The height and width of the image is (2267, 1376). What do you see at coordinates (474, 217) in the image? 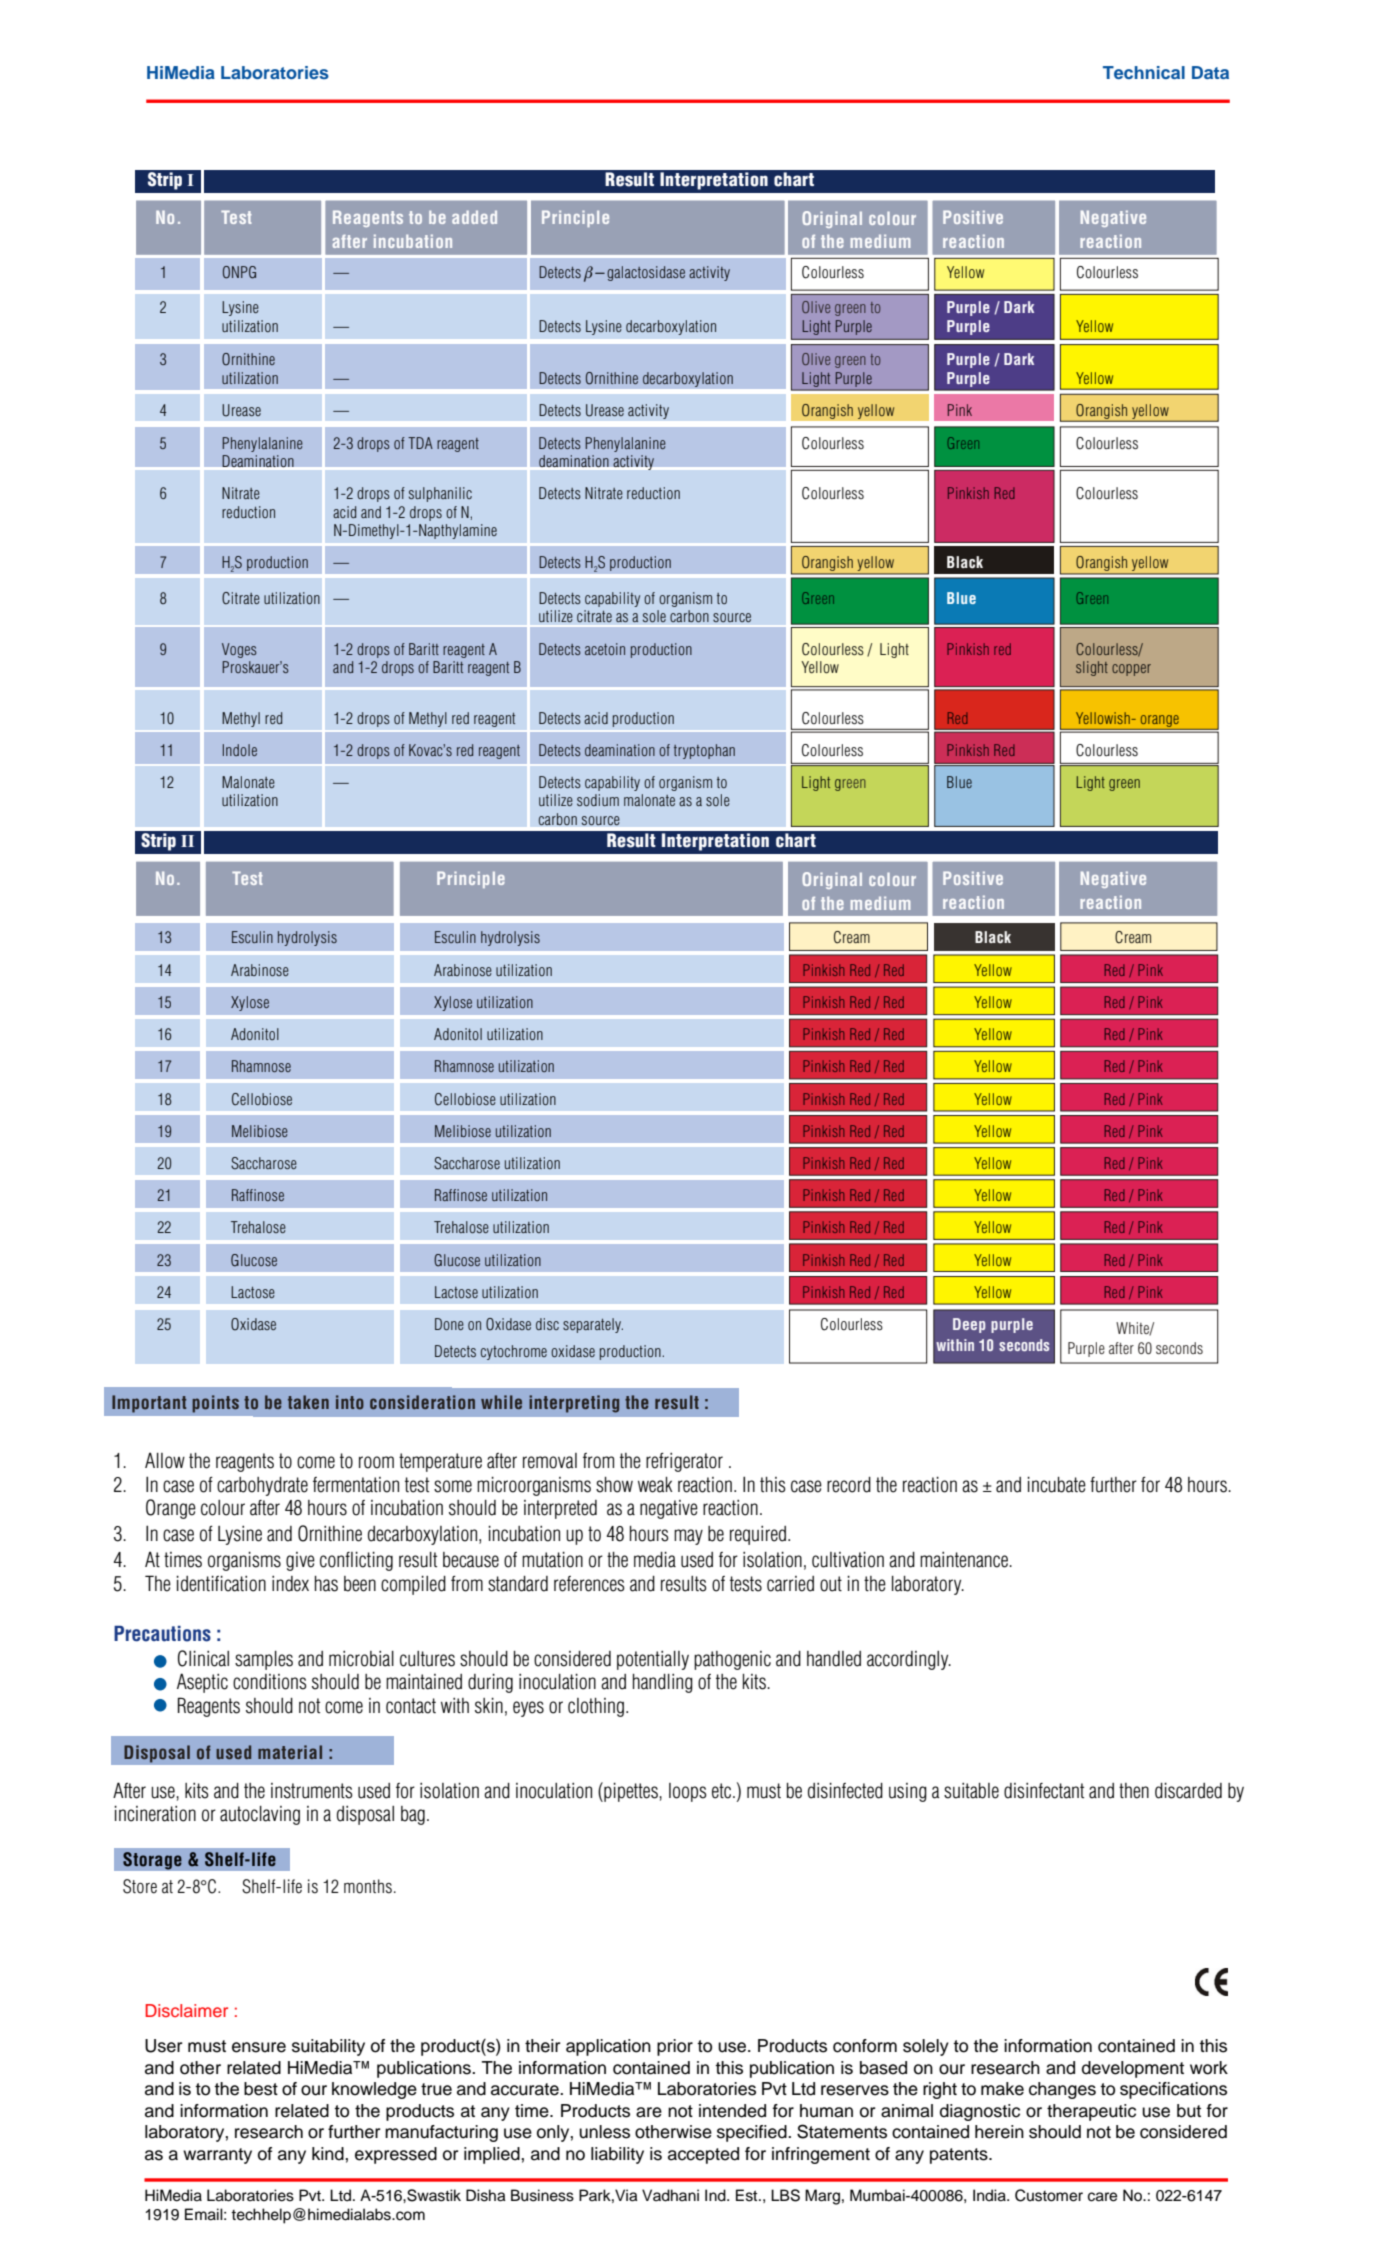
I see `added` at bounding box center [474, 217].
